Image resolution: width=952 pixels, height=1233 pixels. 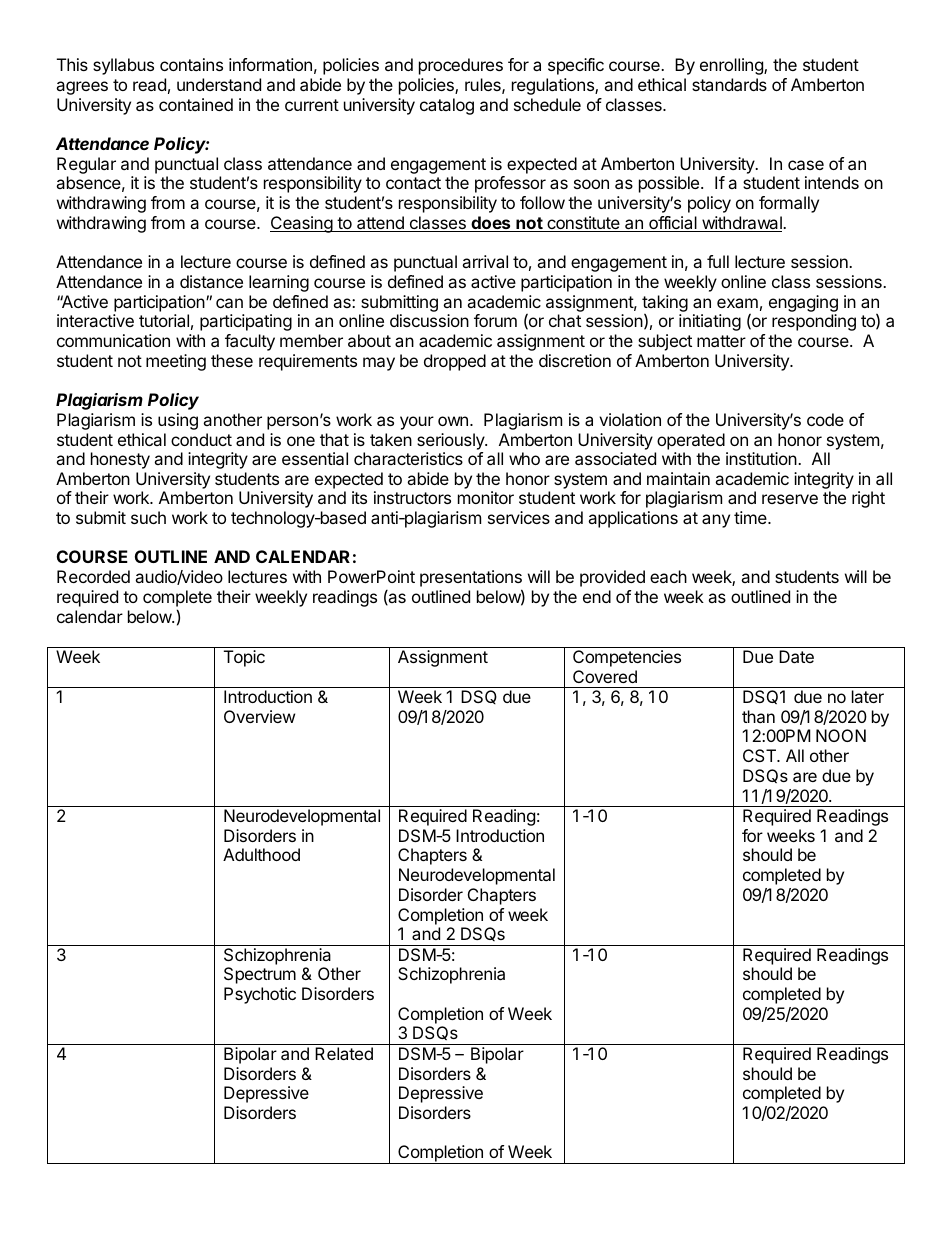 I want to click on using, so click(x=178, y=421).
